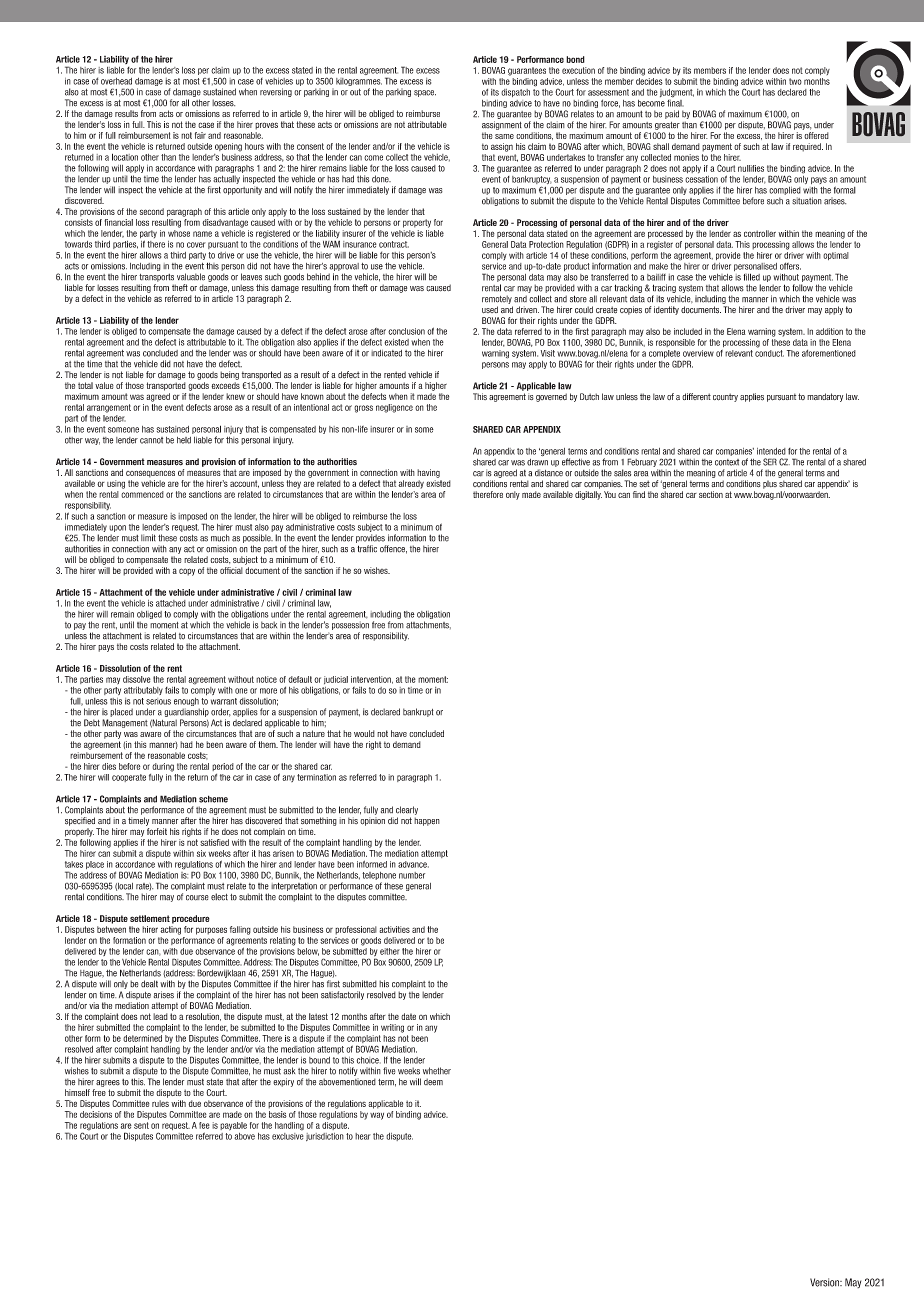 This screenshot has height=1308, width=924. Describe the element at coordinates (427, 821) in the screenshot. I see `happen` at that location.
